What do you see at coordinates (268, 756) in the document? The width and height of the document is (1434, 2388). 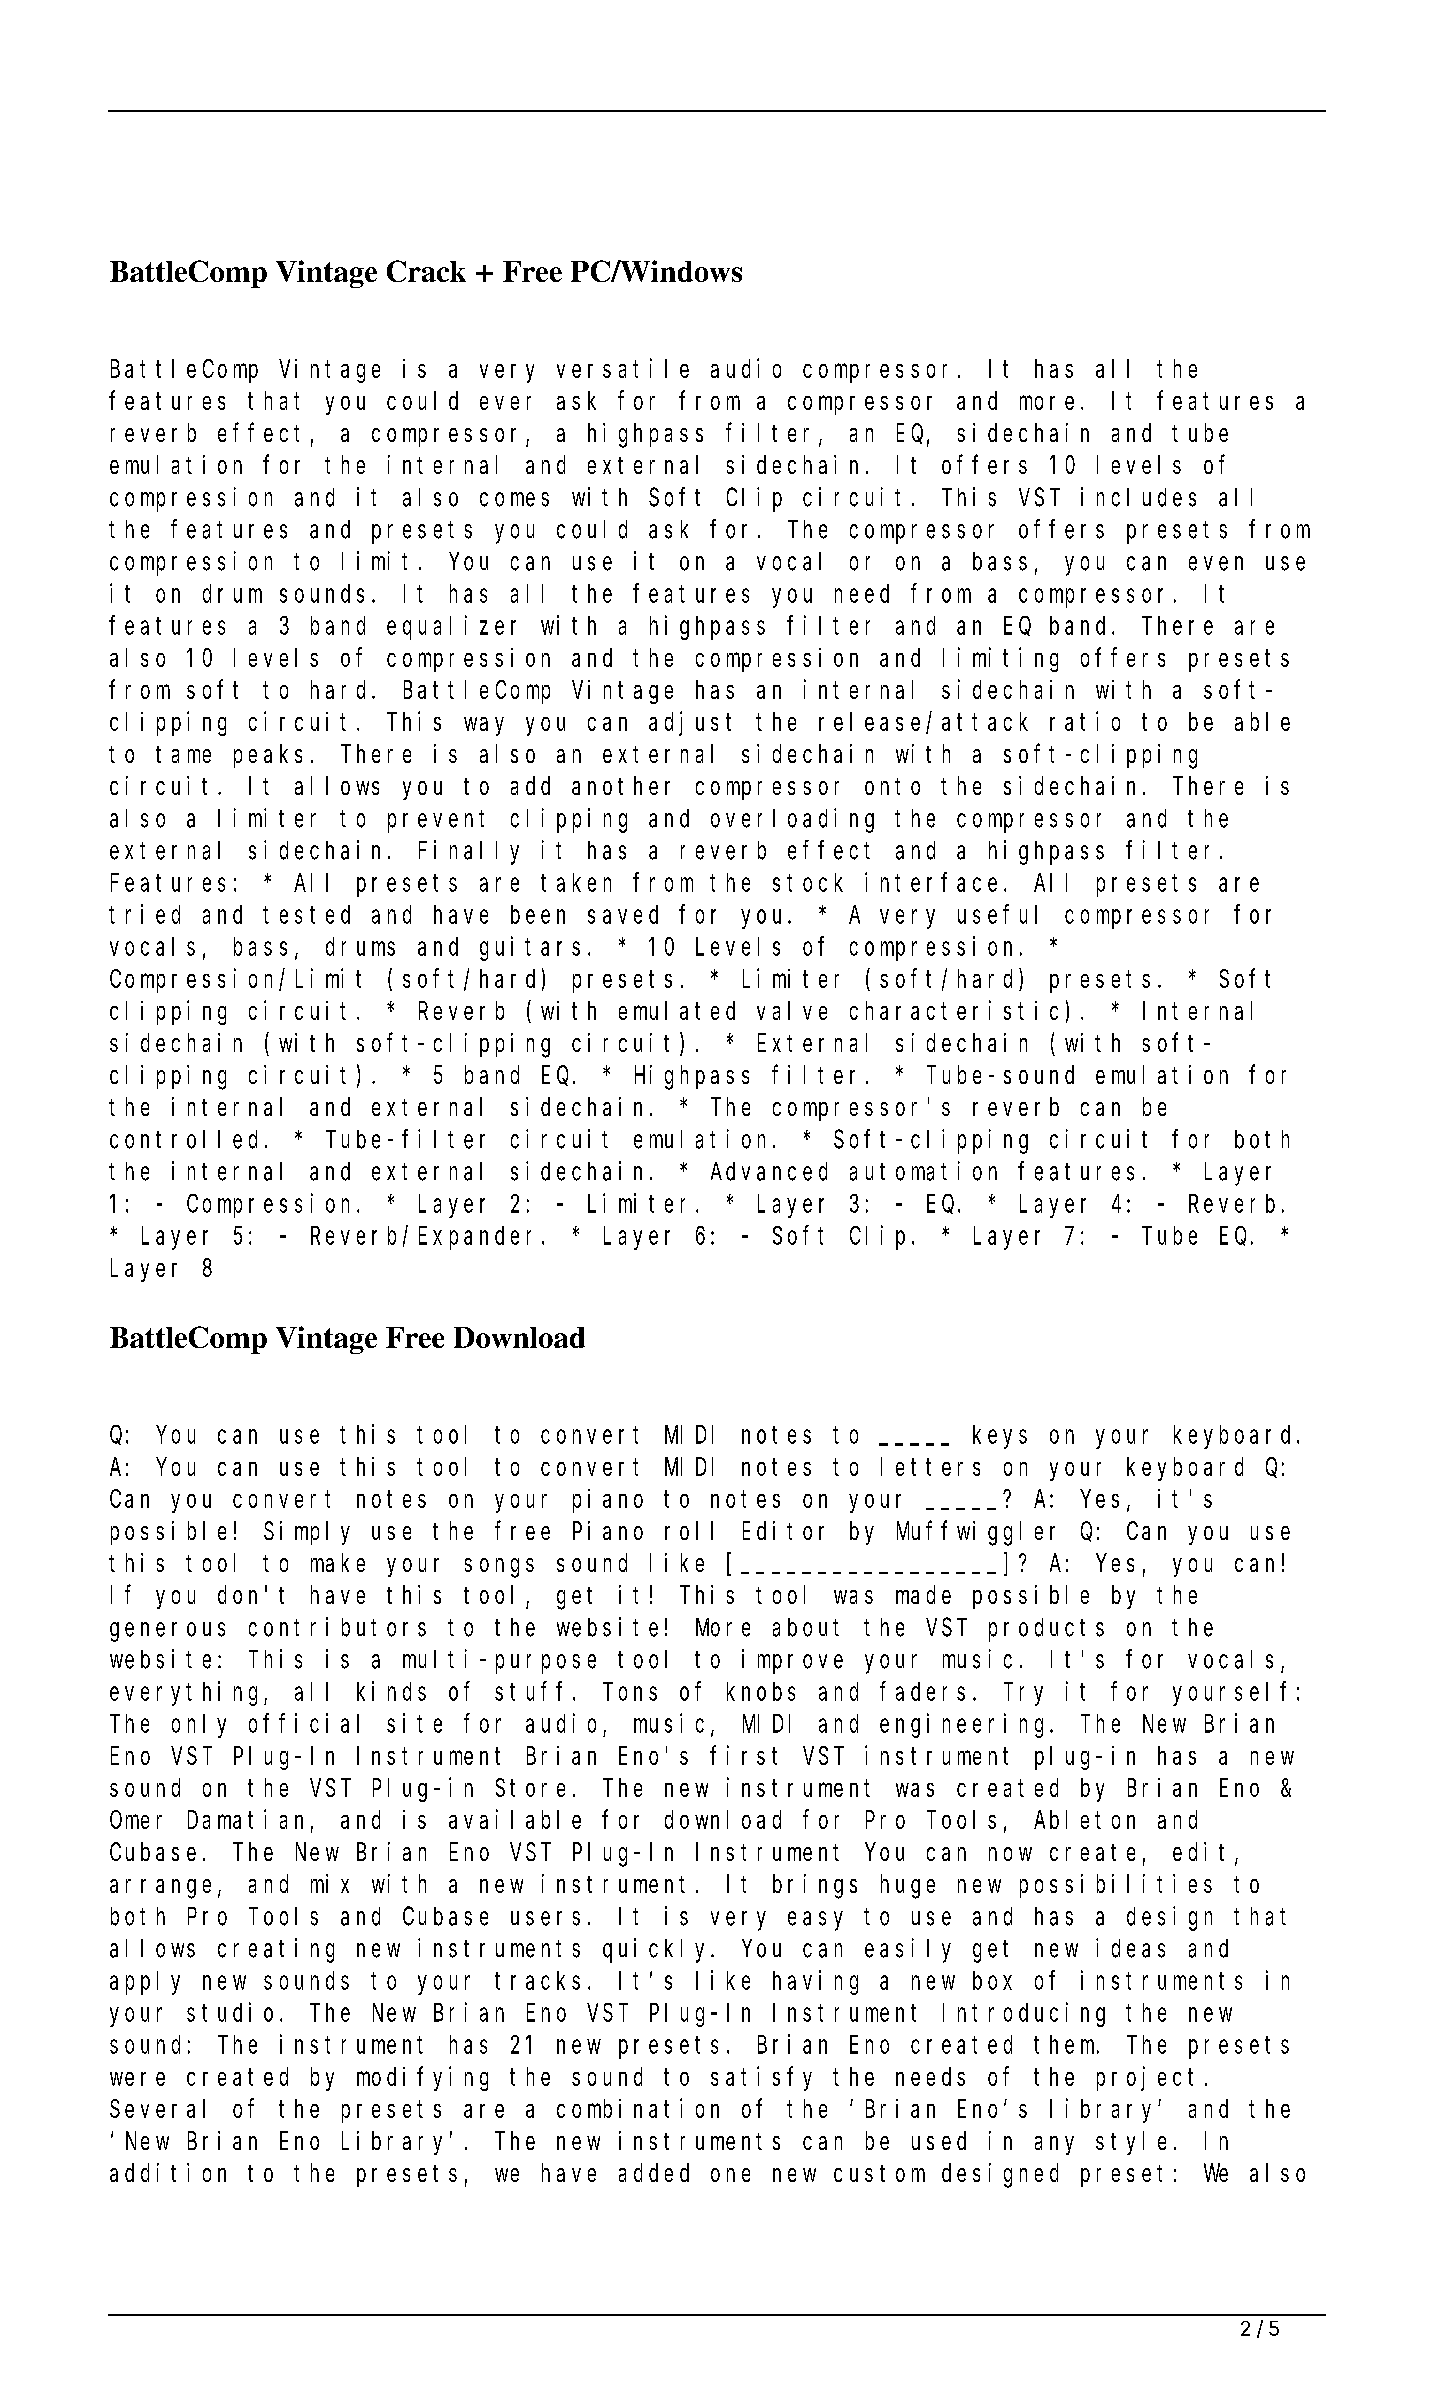 I see `peaks` at bounding box center [268, 756].
